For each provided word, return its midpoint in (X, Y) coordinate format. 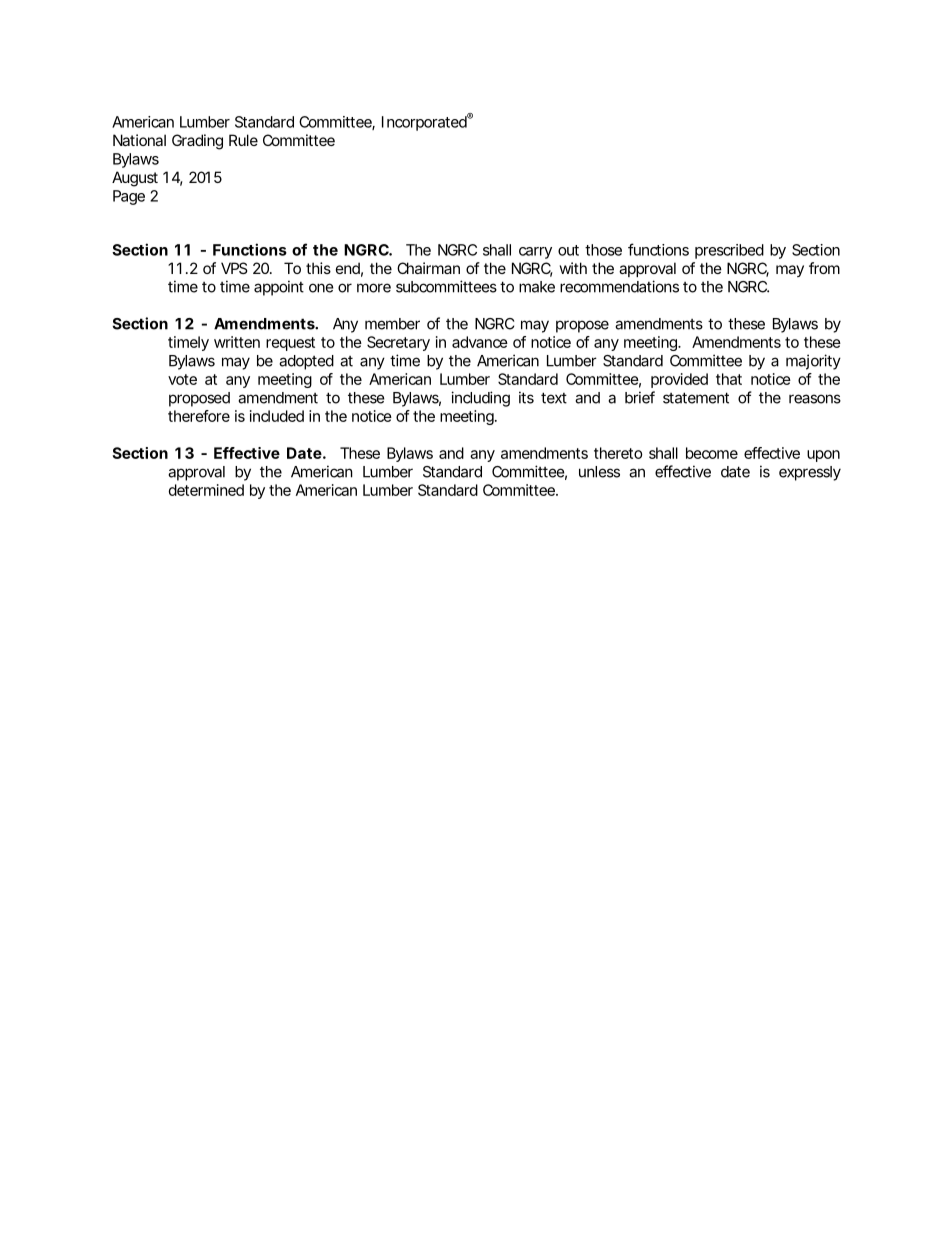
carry (535, 253)
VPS (234, 268)
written (237, 342)
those (603, 250)
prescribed (729, 251)
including (480, 399)
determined (206, 490)
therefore (199, 416)
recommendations (619, 286)
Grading (197, 142)
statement (696, 398)
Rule (243, 140)
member (392, 324)
